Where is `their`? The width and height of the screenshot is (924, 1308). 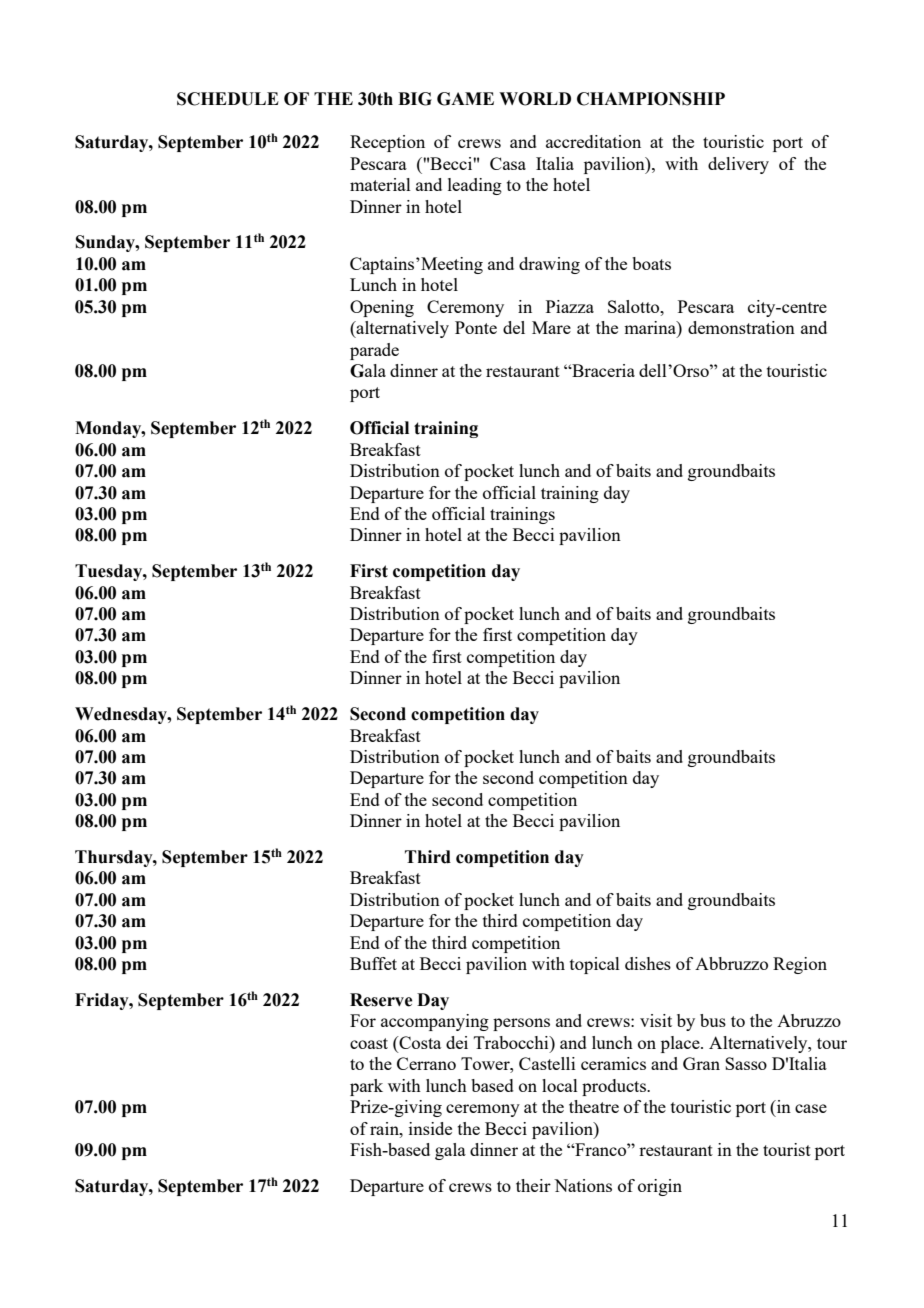 their is located at coordinates (533, 1185).
